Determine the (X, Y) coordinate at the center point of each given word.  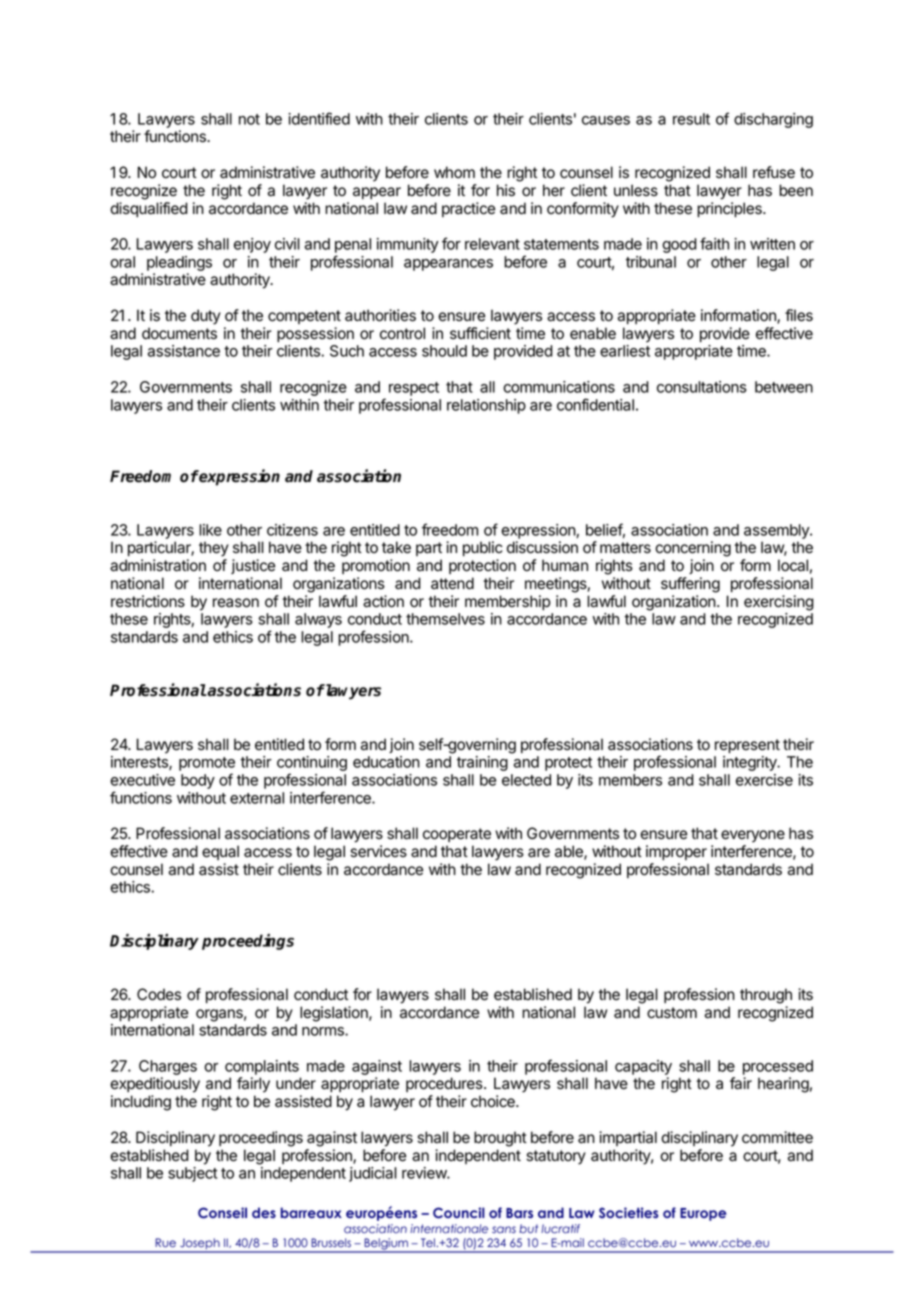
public (483, 548)
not (249, 119)
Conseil (222, 1213)
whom (454, 172)
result (691, 119)
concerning (693, 549)
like (210, 530)
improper (676, 852)
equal (220, 852)
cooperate (457, 835)
